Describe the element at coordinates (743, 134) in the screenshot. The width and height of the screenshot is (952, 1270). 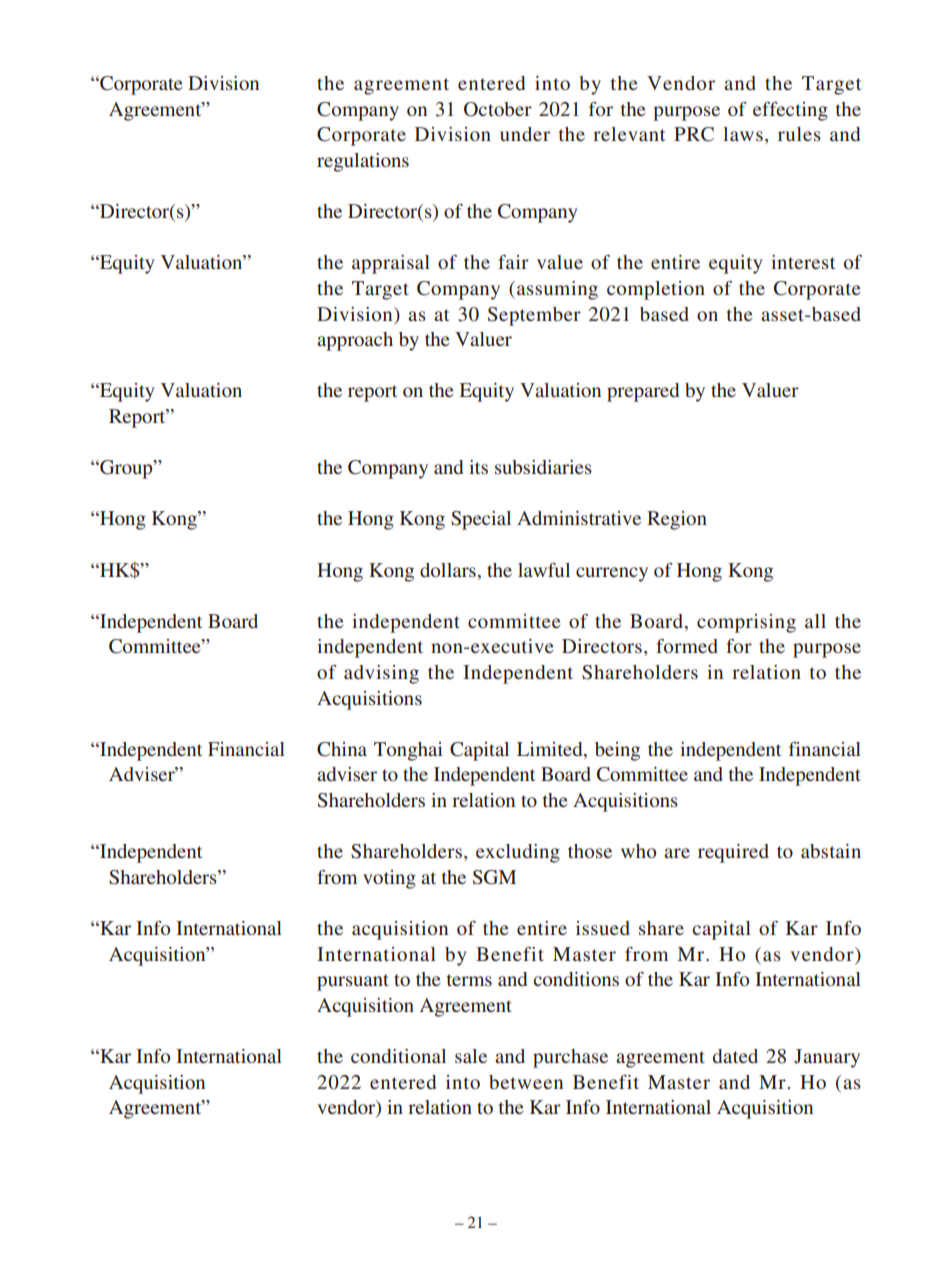
I see `laws` at that location.
